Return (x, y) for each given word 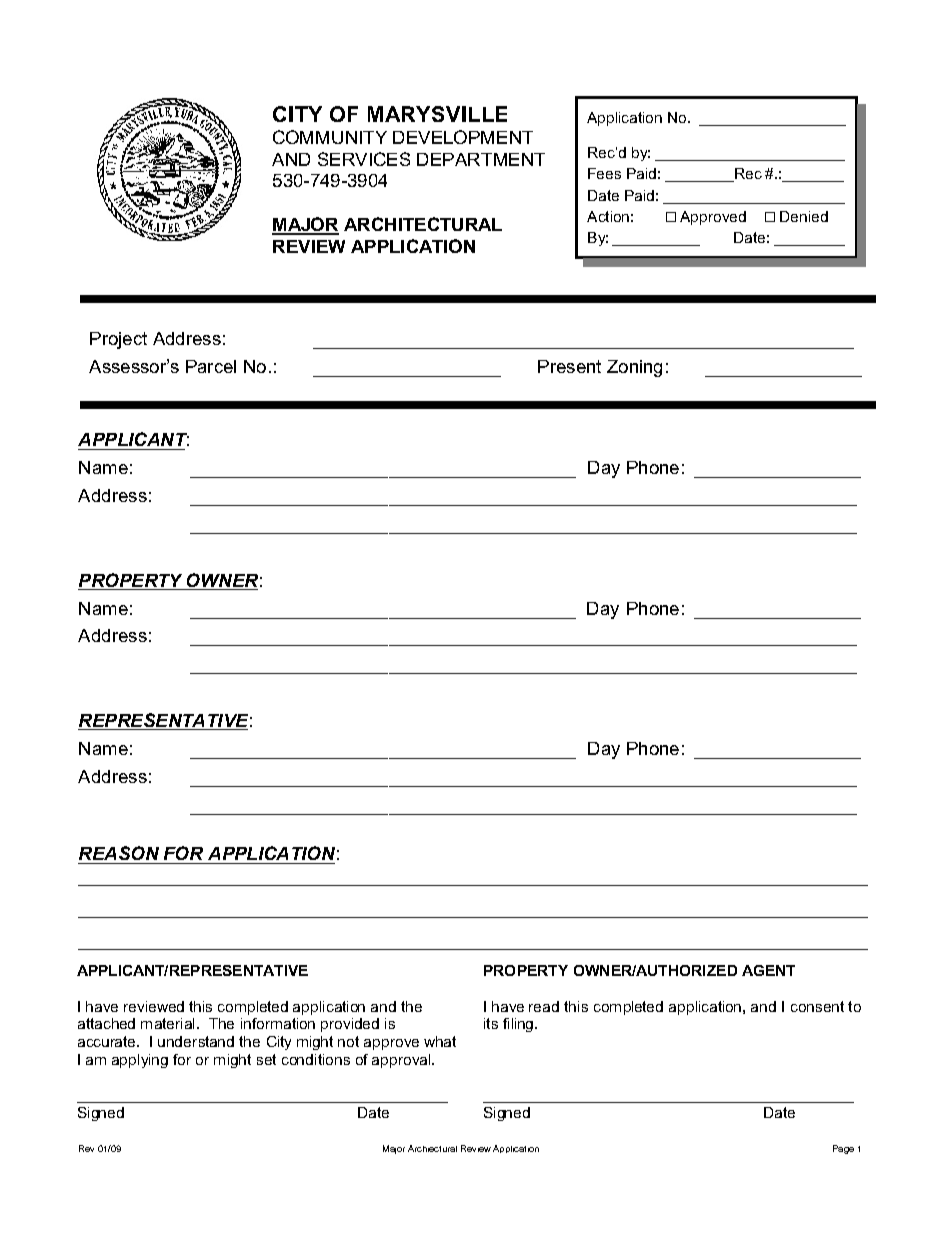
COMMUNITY (330, 137)
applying (140, 1061)
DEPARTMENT (481, 159)
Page (843, 1149)
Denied (804, 216)
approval (402, 1061)
